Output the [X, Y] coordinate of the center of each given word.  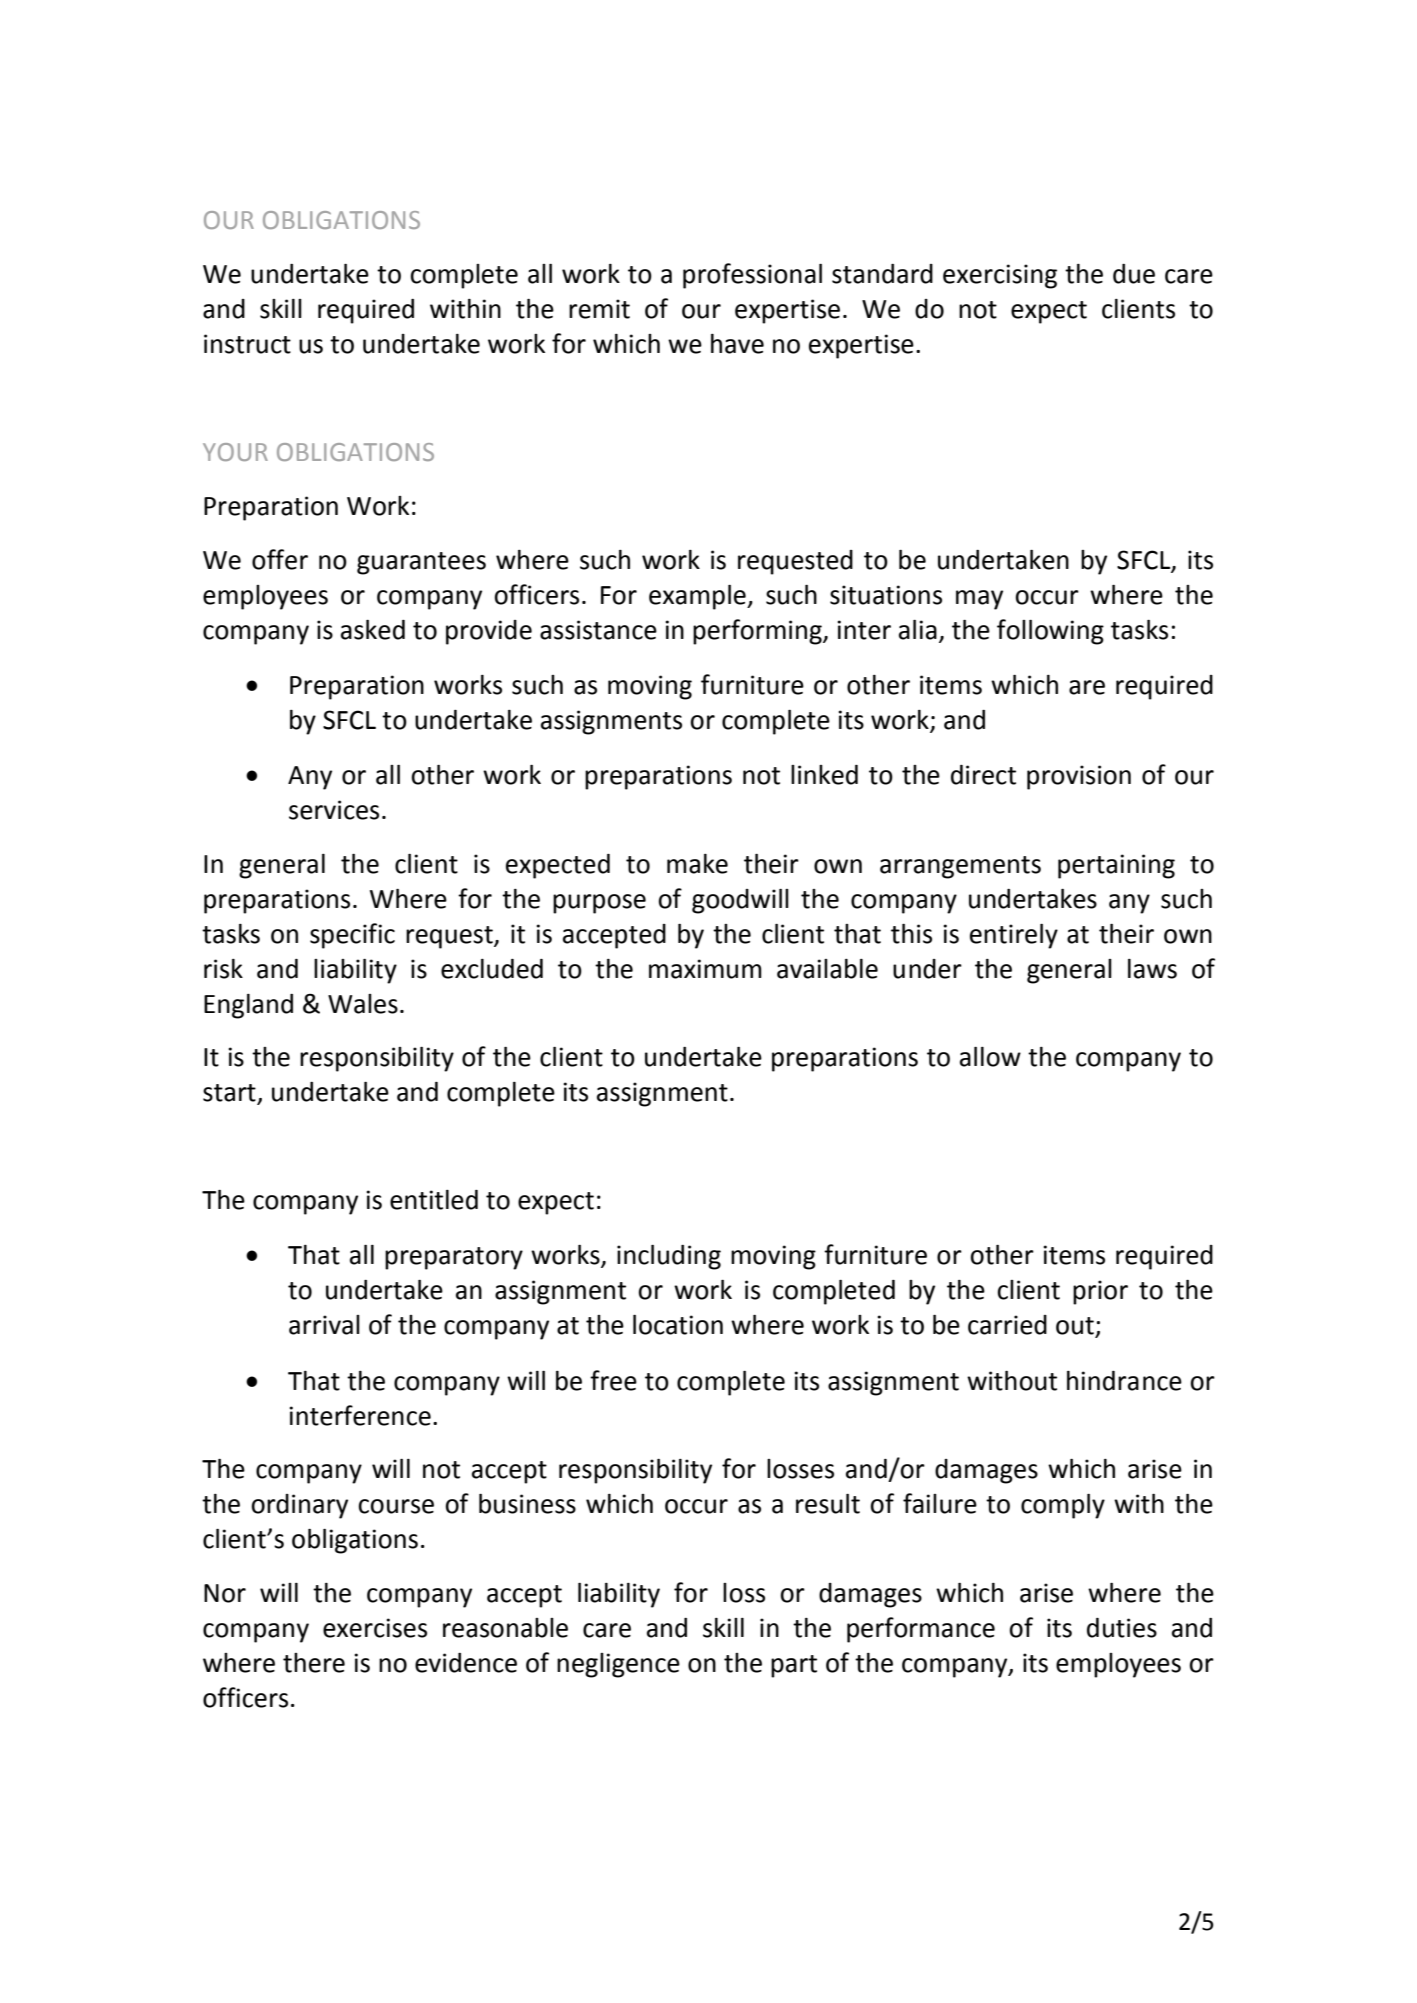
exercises [375, 1628]
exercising [1000, 276]
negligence [618, 1665]
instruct [247, 344]
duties [1122, 1628]
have [737, 344]
